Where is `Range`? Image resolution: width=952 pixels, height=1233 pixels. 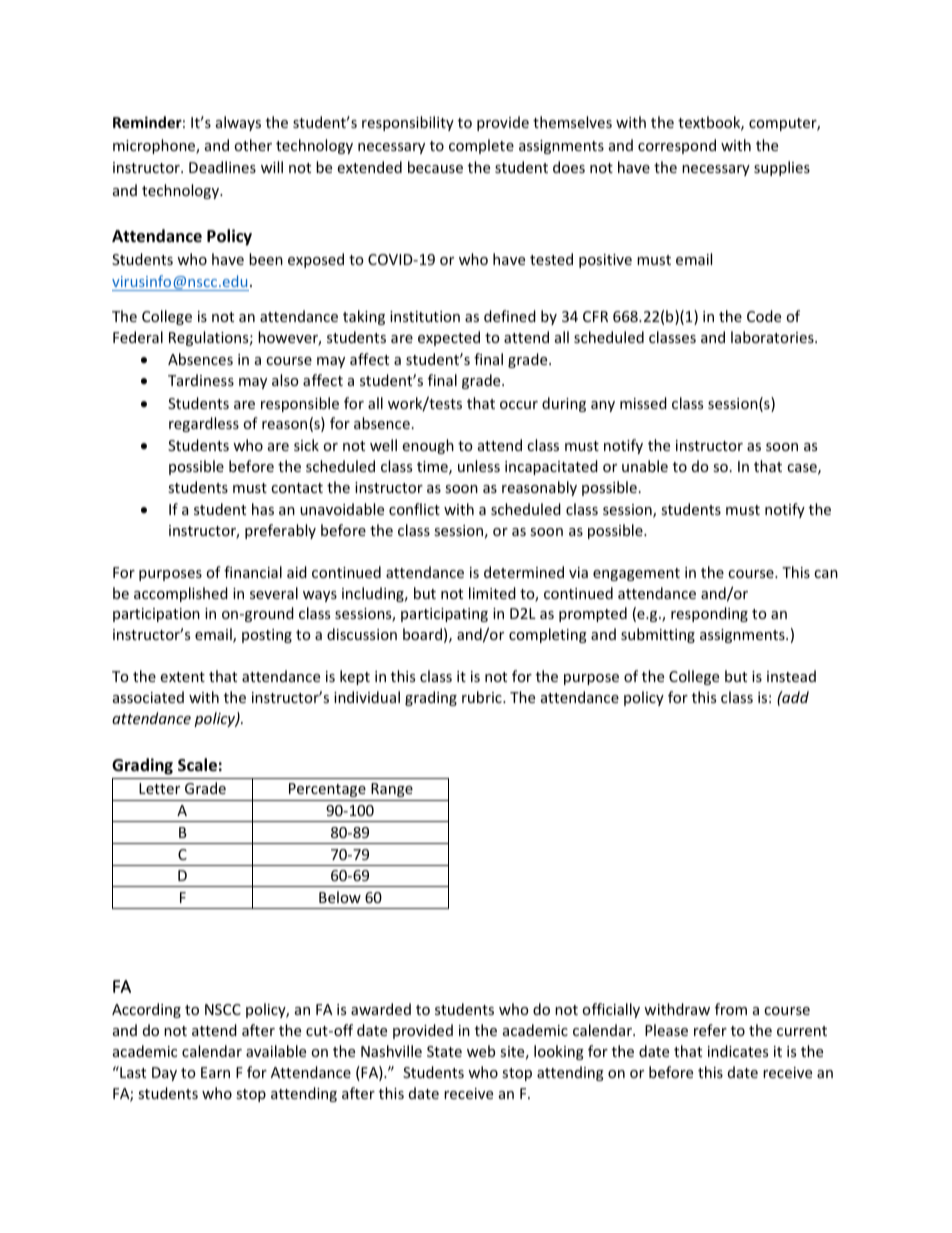
Range is located at coordinates (392, 790).
